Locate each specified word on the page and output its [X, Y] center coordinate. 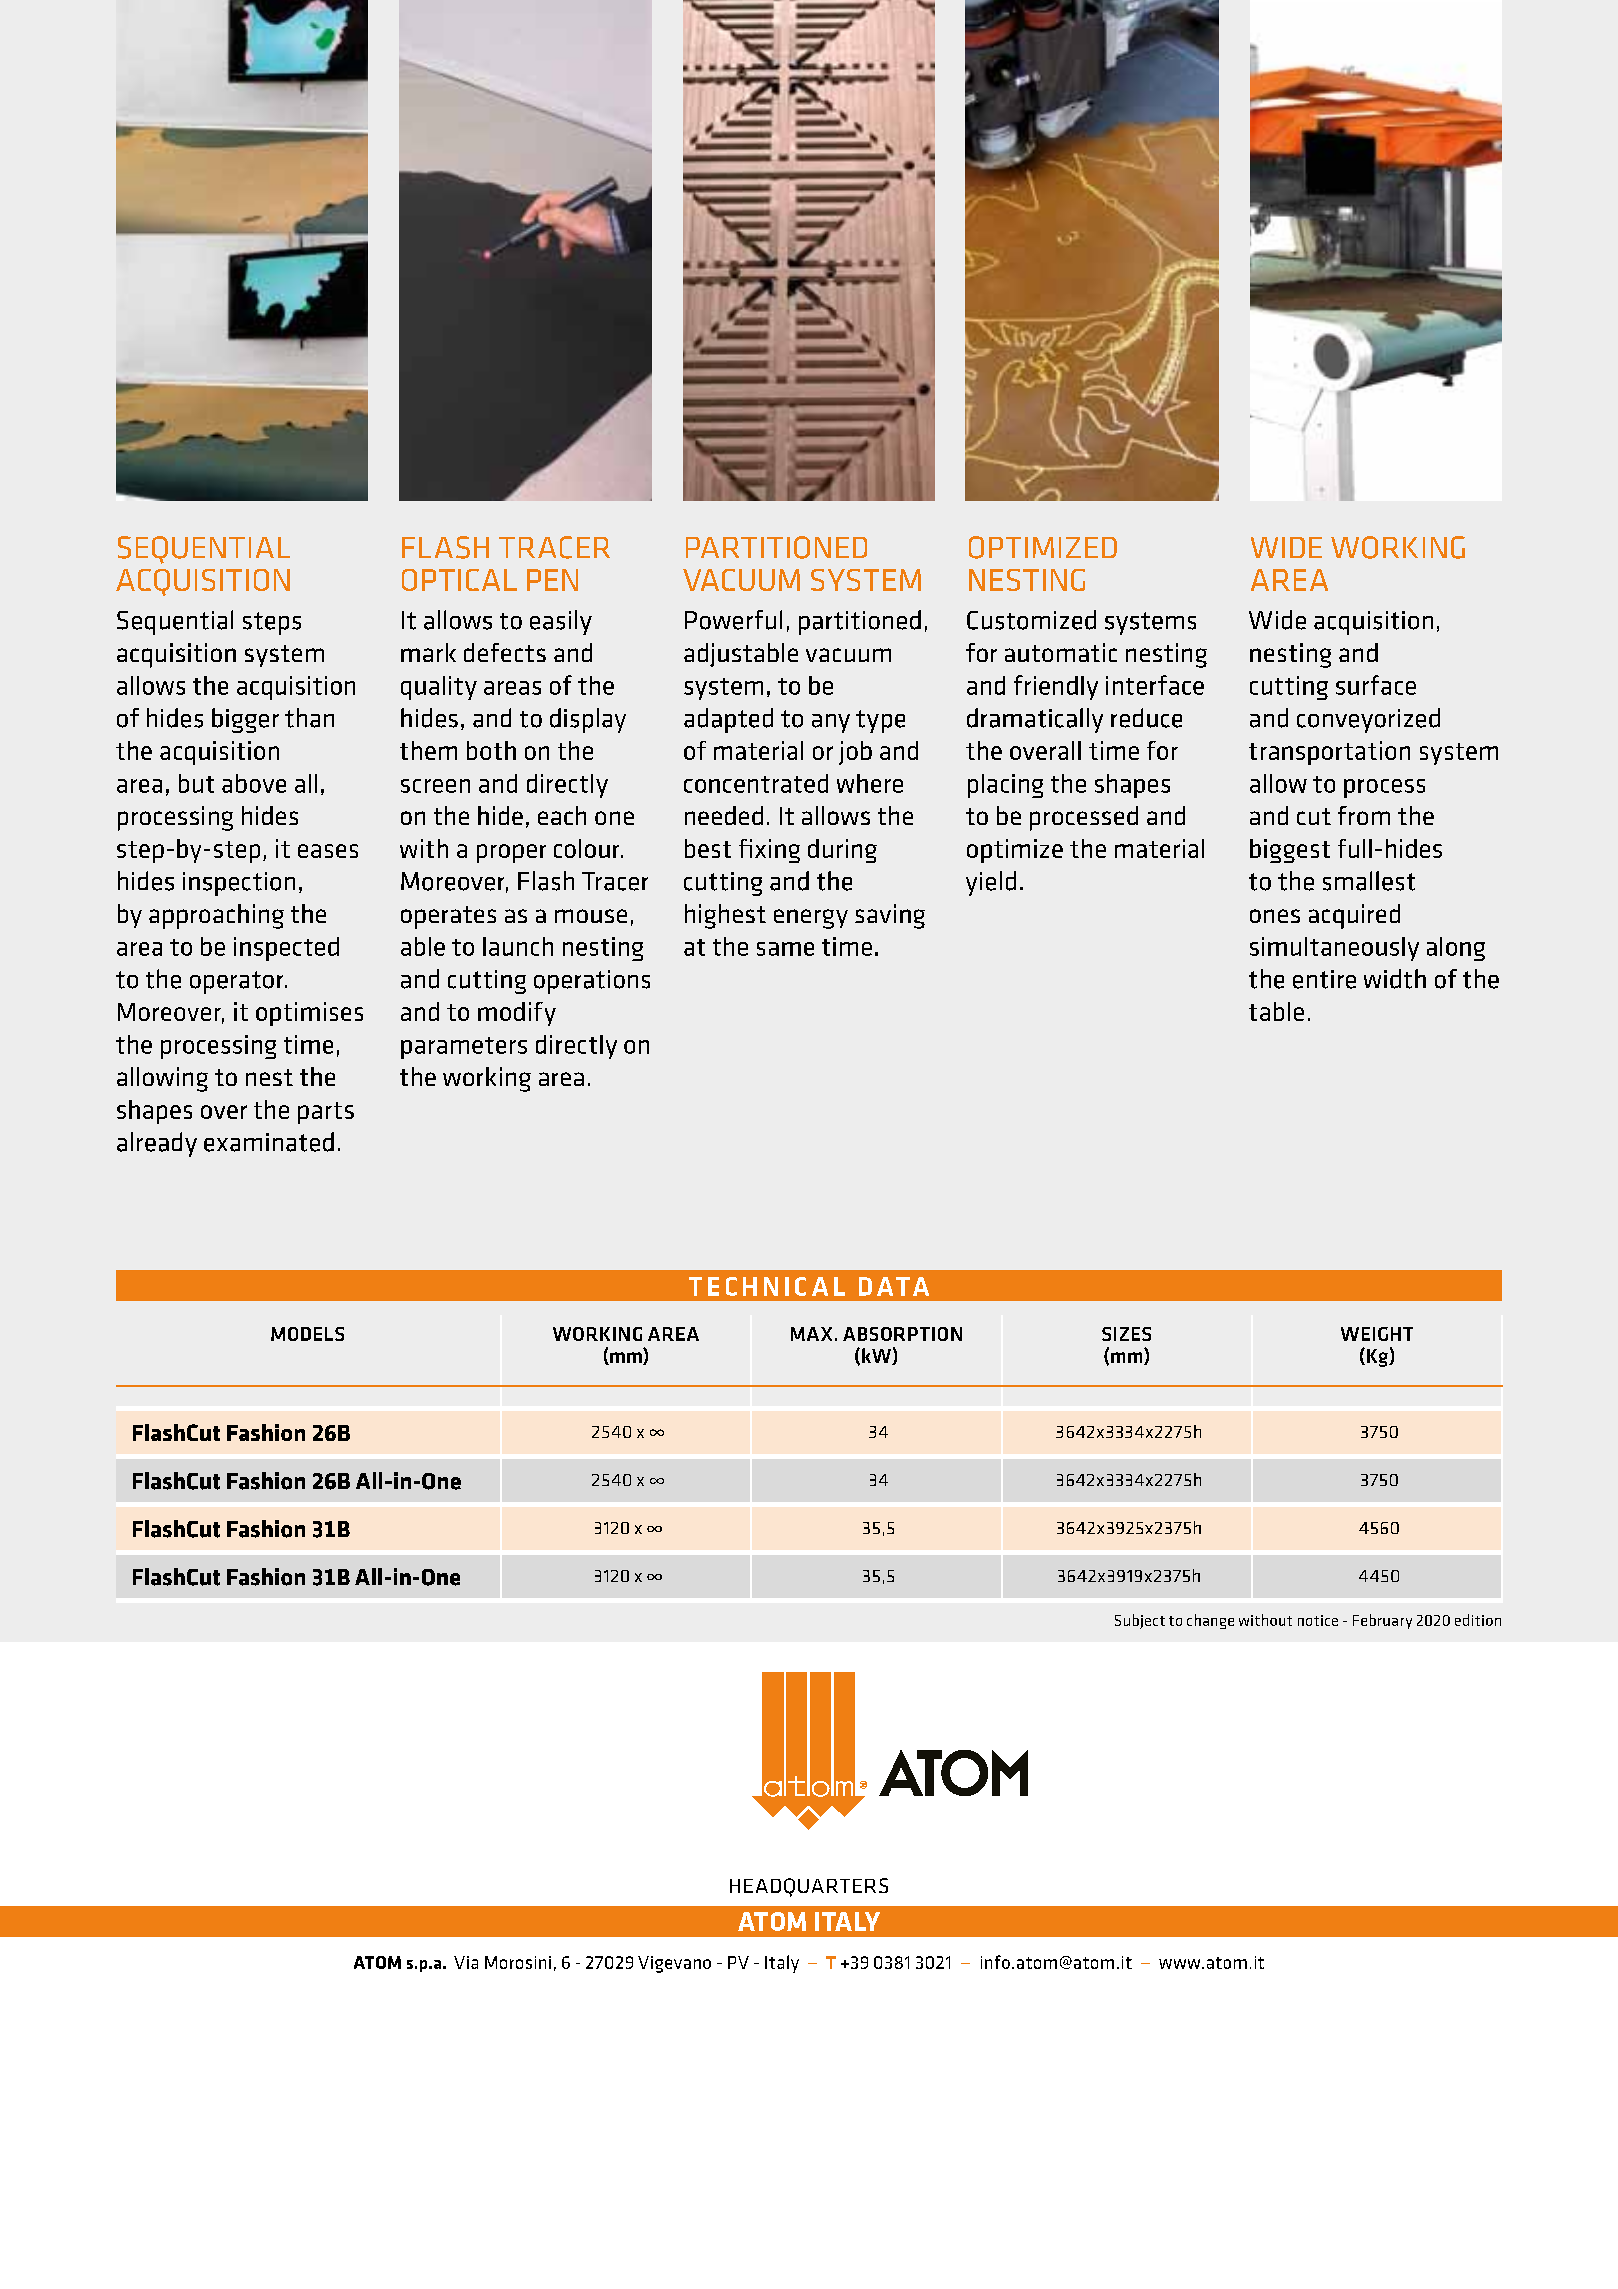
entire [1324, 979]
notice [1318, 1620]
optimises [309, 1014]
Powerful [733, 620]
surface [1376, 685]
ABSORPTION [902, 1334]
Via [466, 1962]
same [785, 949]
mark [428, 652]
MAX [811, 1334]
